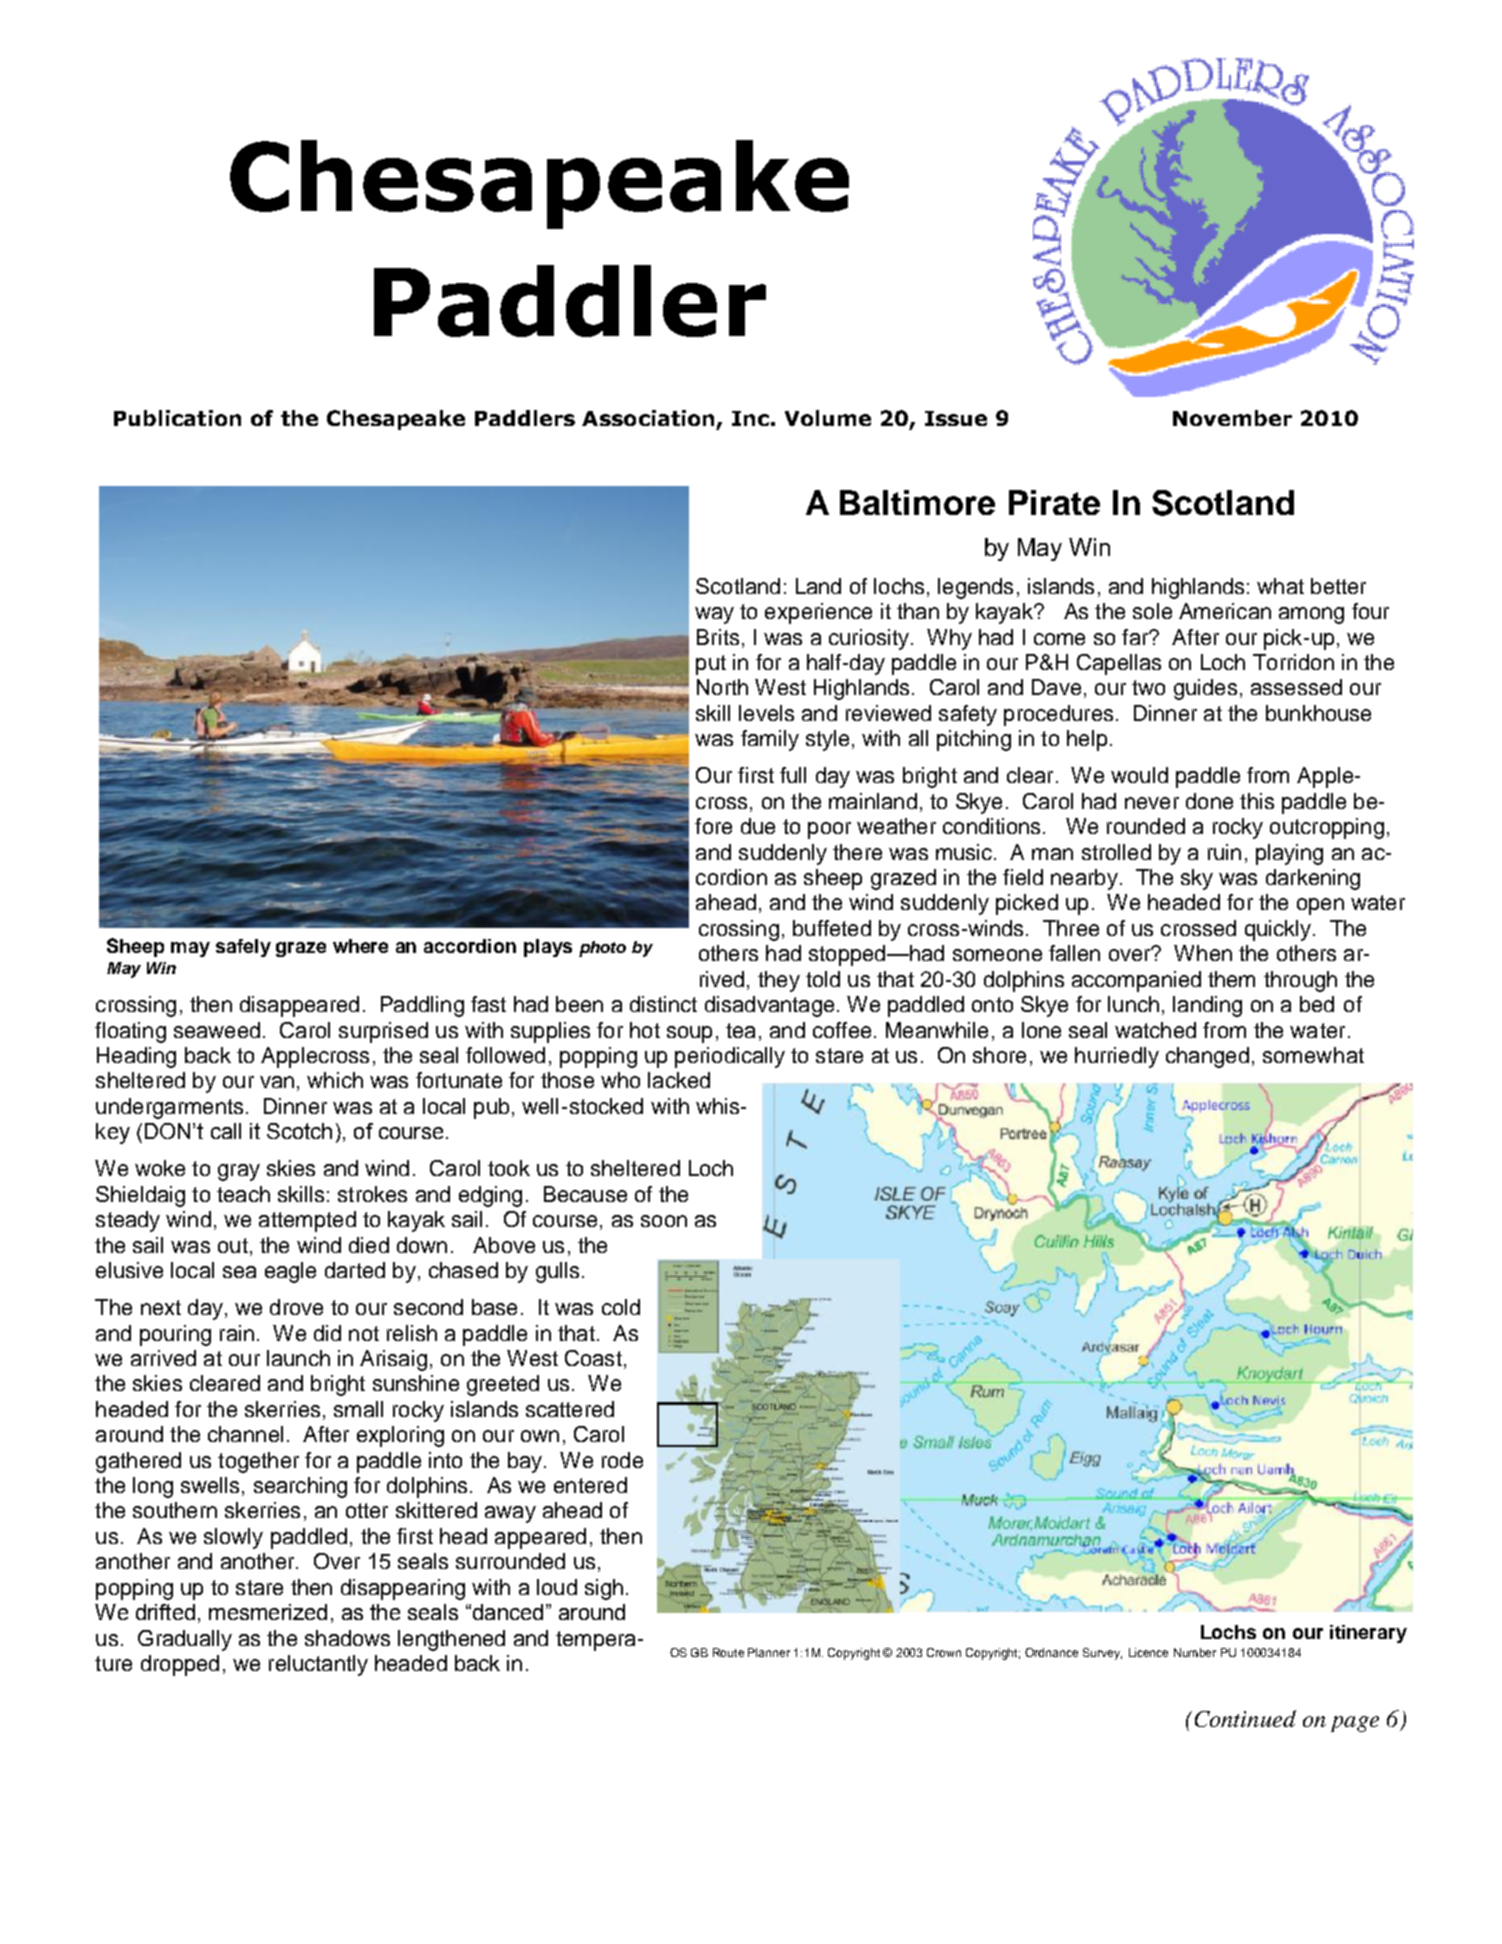 Image resolution: width=1502 pixels, height=1944 pixels. I want to click on reluctantly, so click(318, 1665).
